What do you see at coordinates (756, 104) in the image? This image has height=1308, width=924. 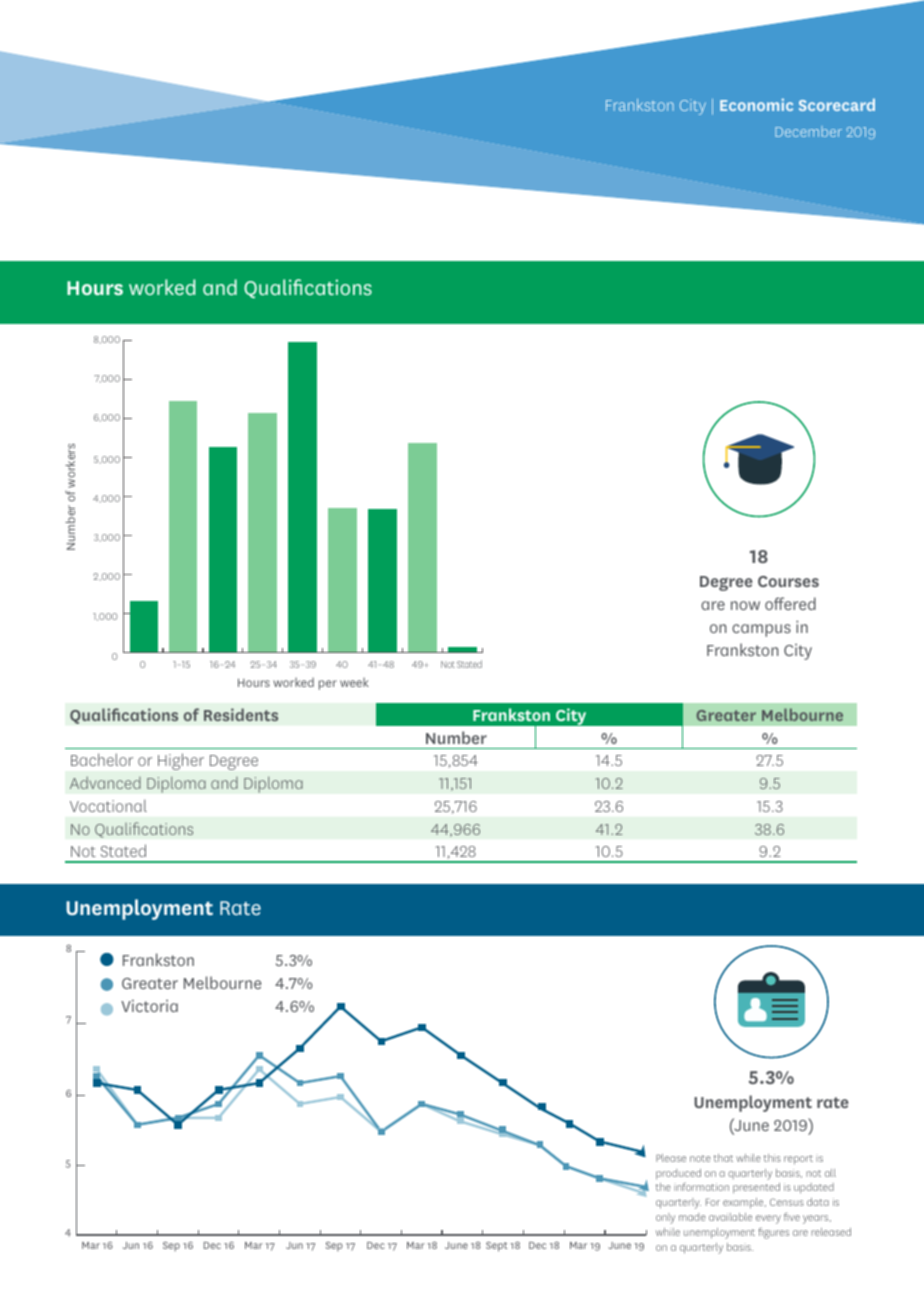 I see `Economic` at bounding box center [756, 104].
